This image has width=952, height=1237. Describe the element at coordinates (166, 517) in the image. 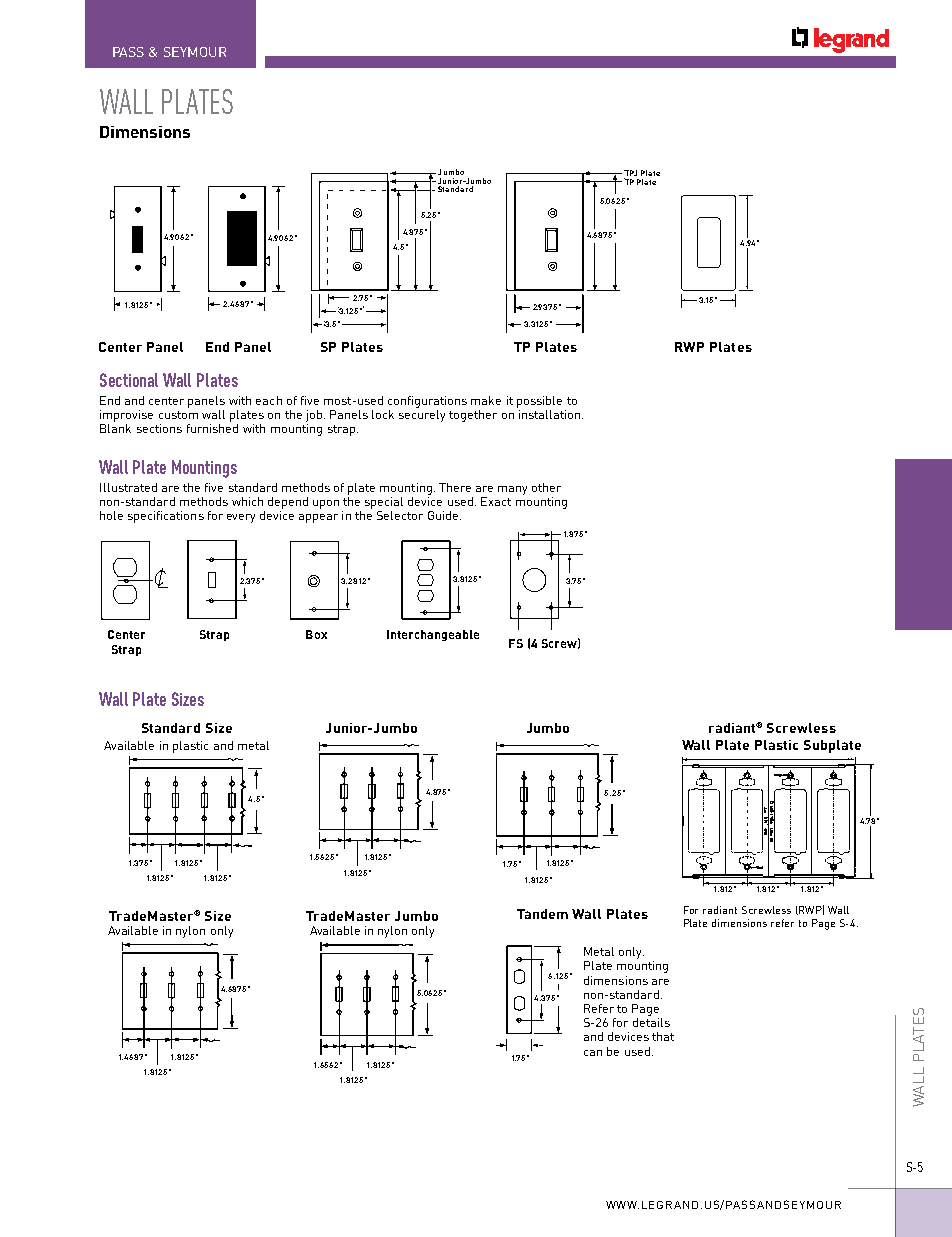

I see `specifications` at that location.
